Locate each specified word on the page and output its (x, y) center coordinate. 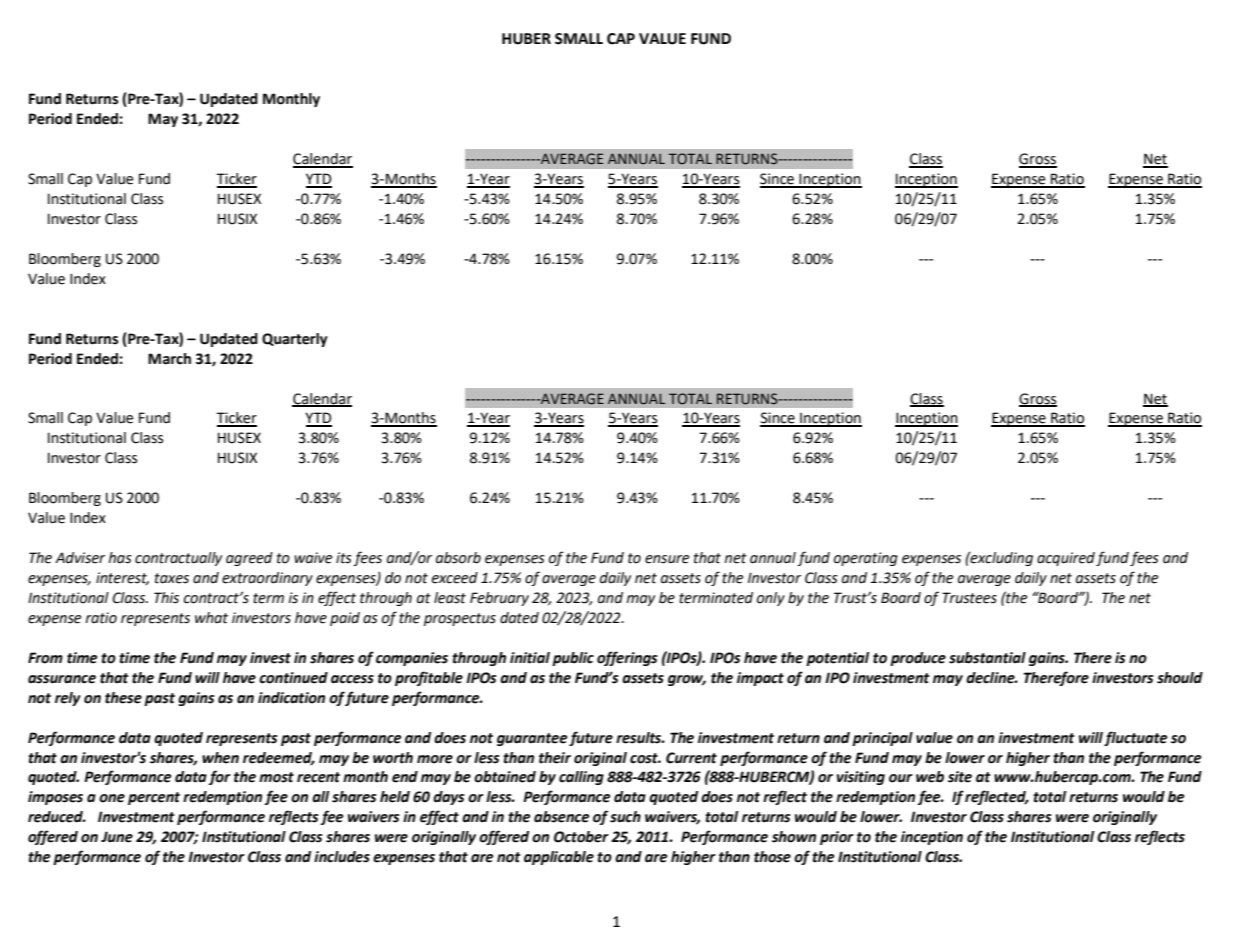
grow (687, 680)
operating (866, 559)
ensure (667, 559)
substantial (987, 658)
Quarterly (295, 340)
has (120, 558)
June (117, 837)
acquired (1066, 559)
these (123, 698)
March (169, 359)
